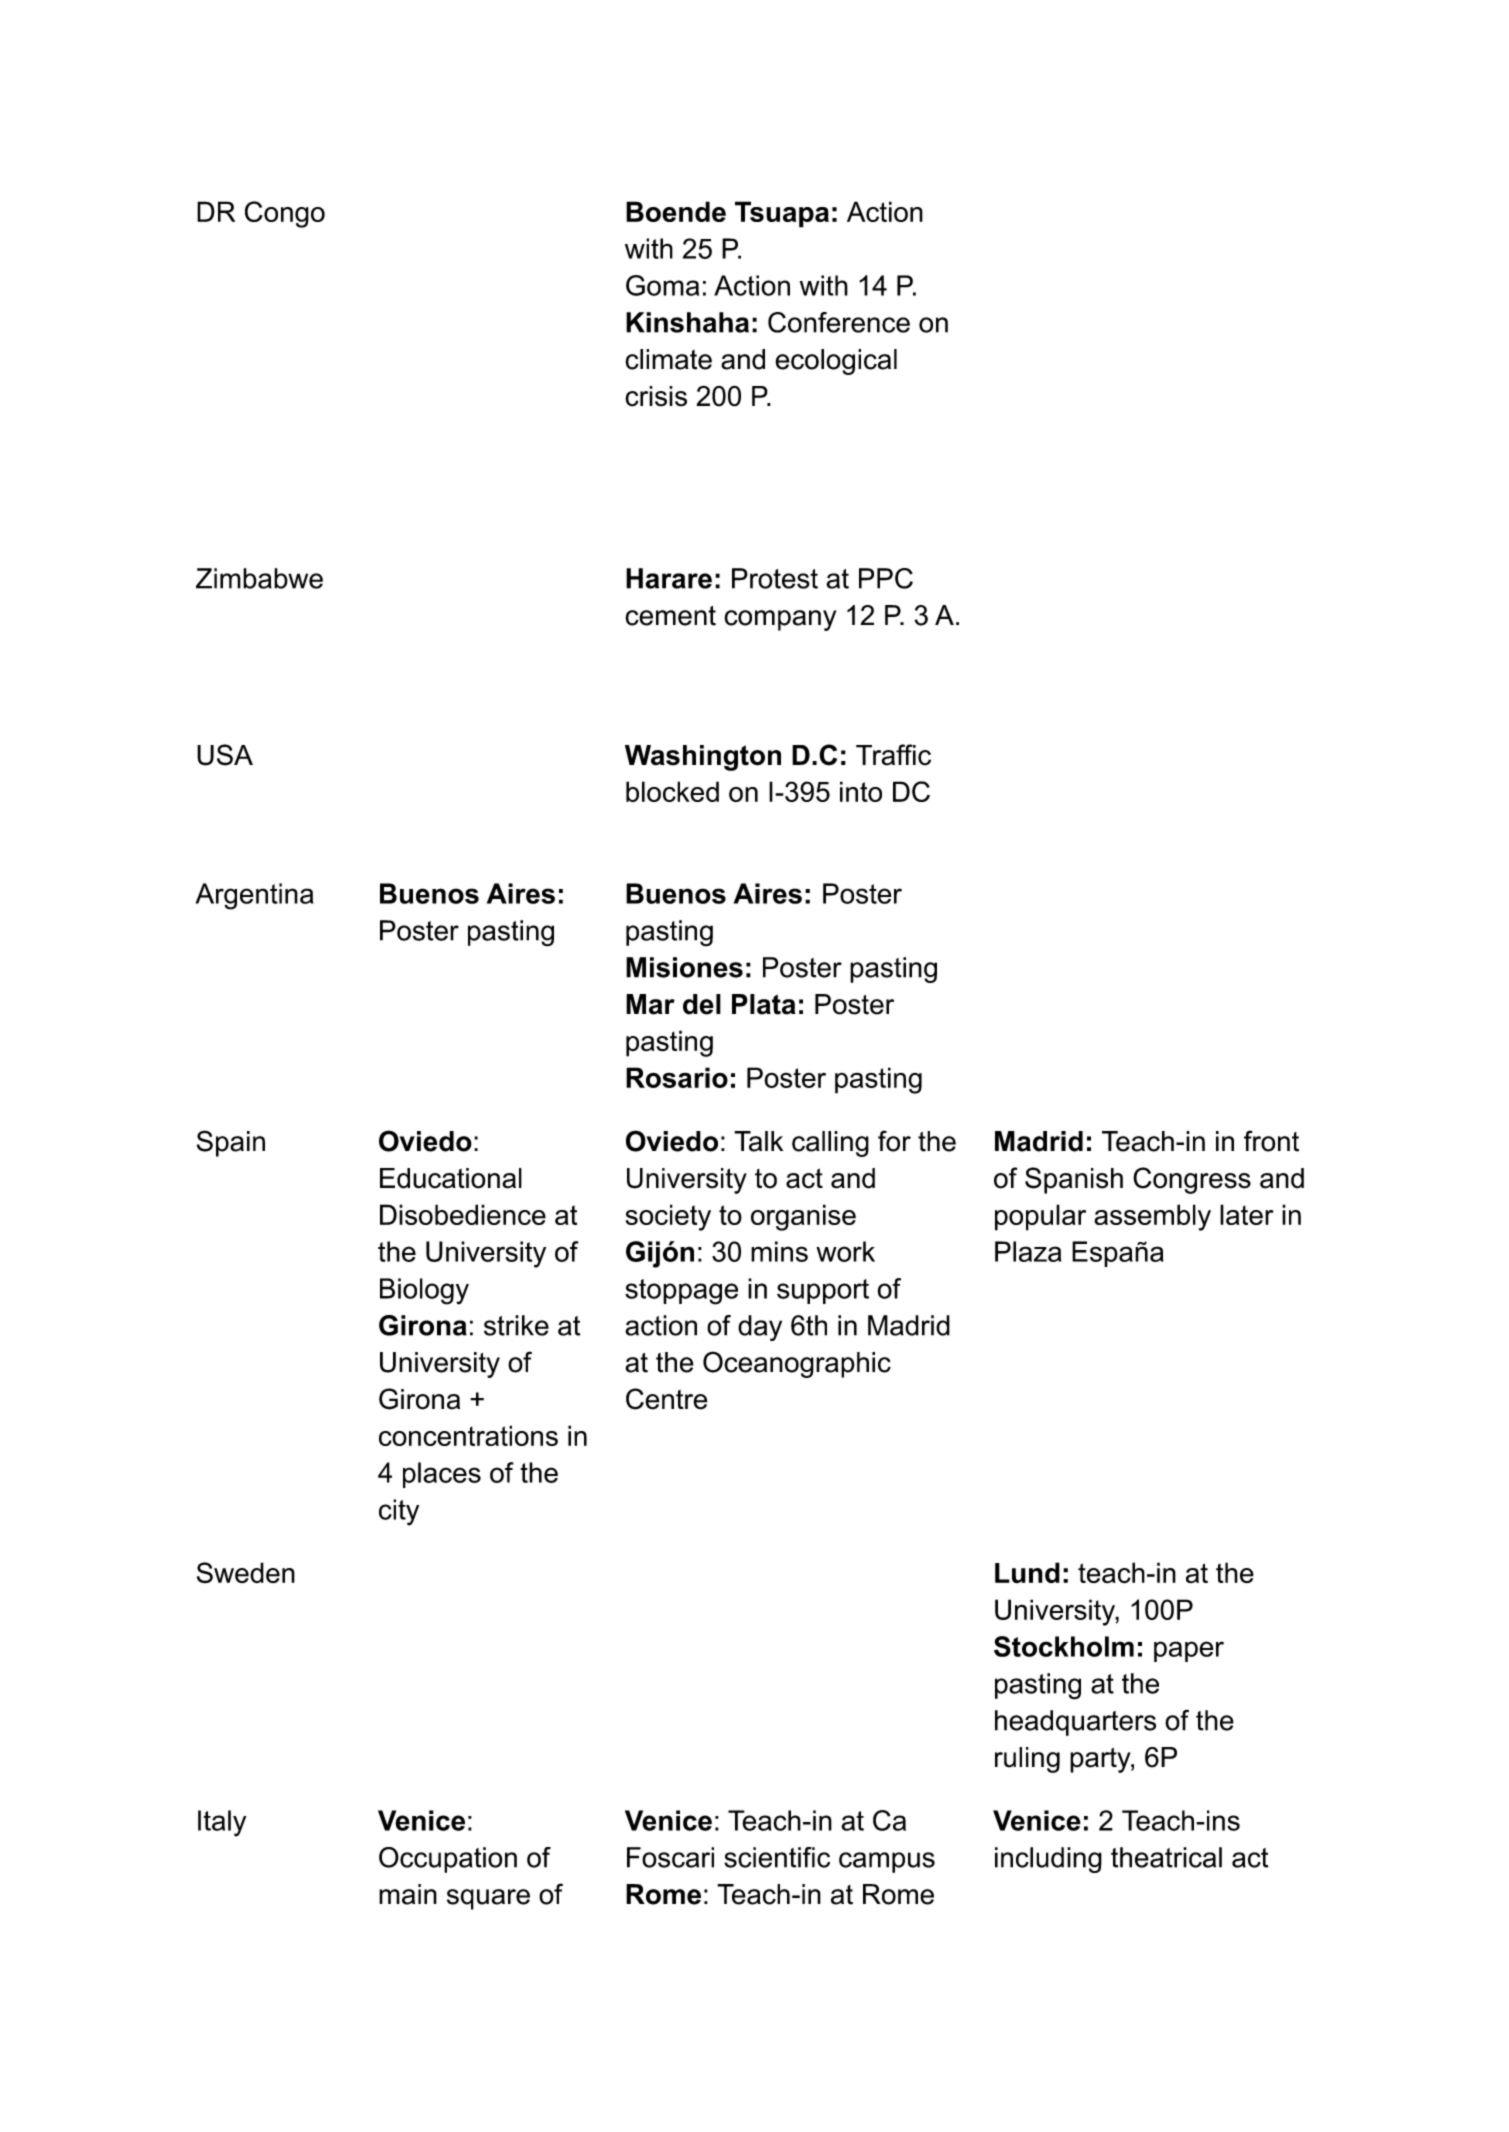 The height and width of the screenshot is (2132, 1509). What do you see at coordinates (1027, 1572) in the screenshot?
I see `Lund` at bounding box center [1027, 1572].
